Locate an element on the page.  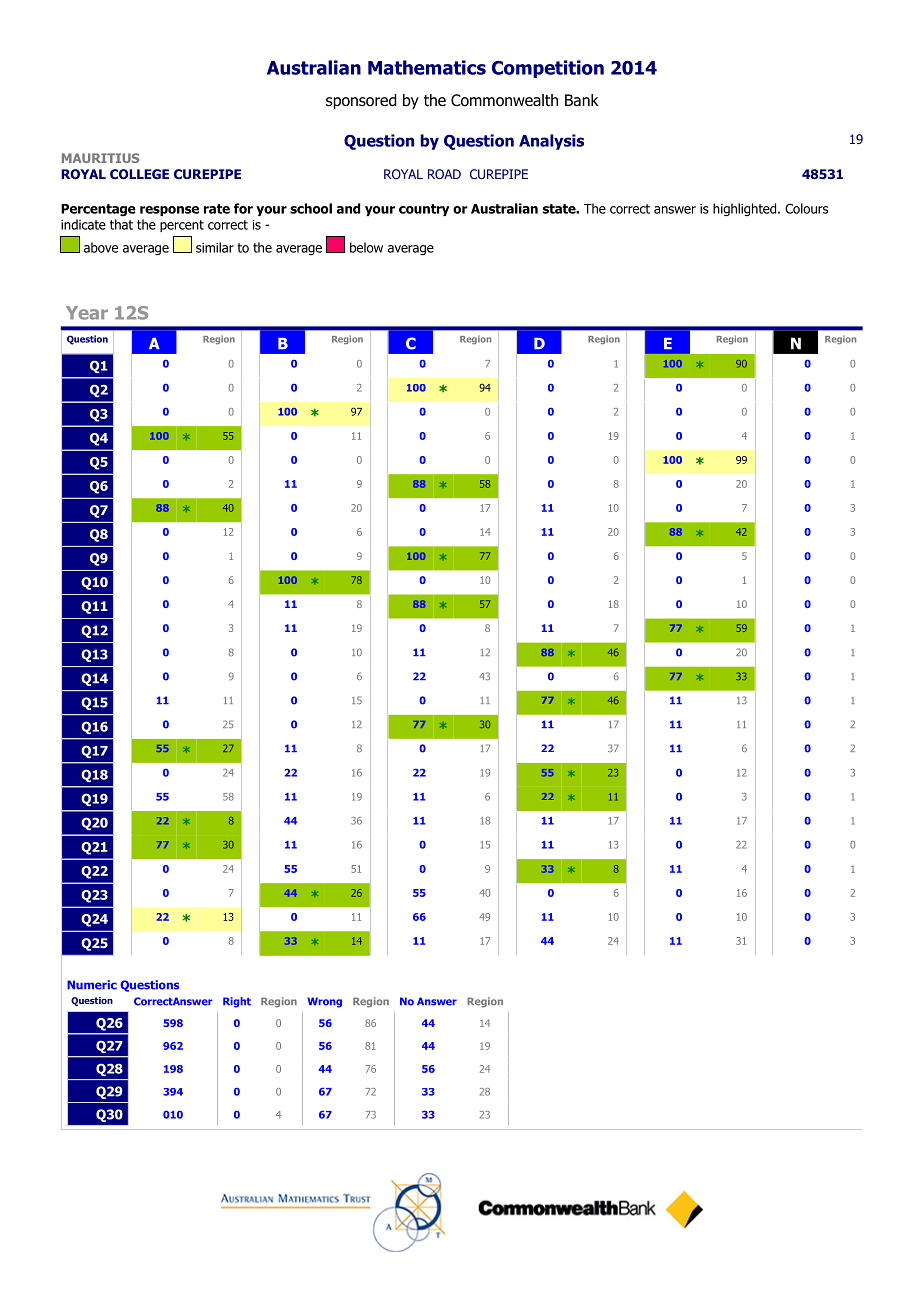
MAURITIUS is located at coordinates (100, 158).
